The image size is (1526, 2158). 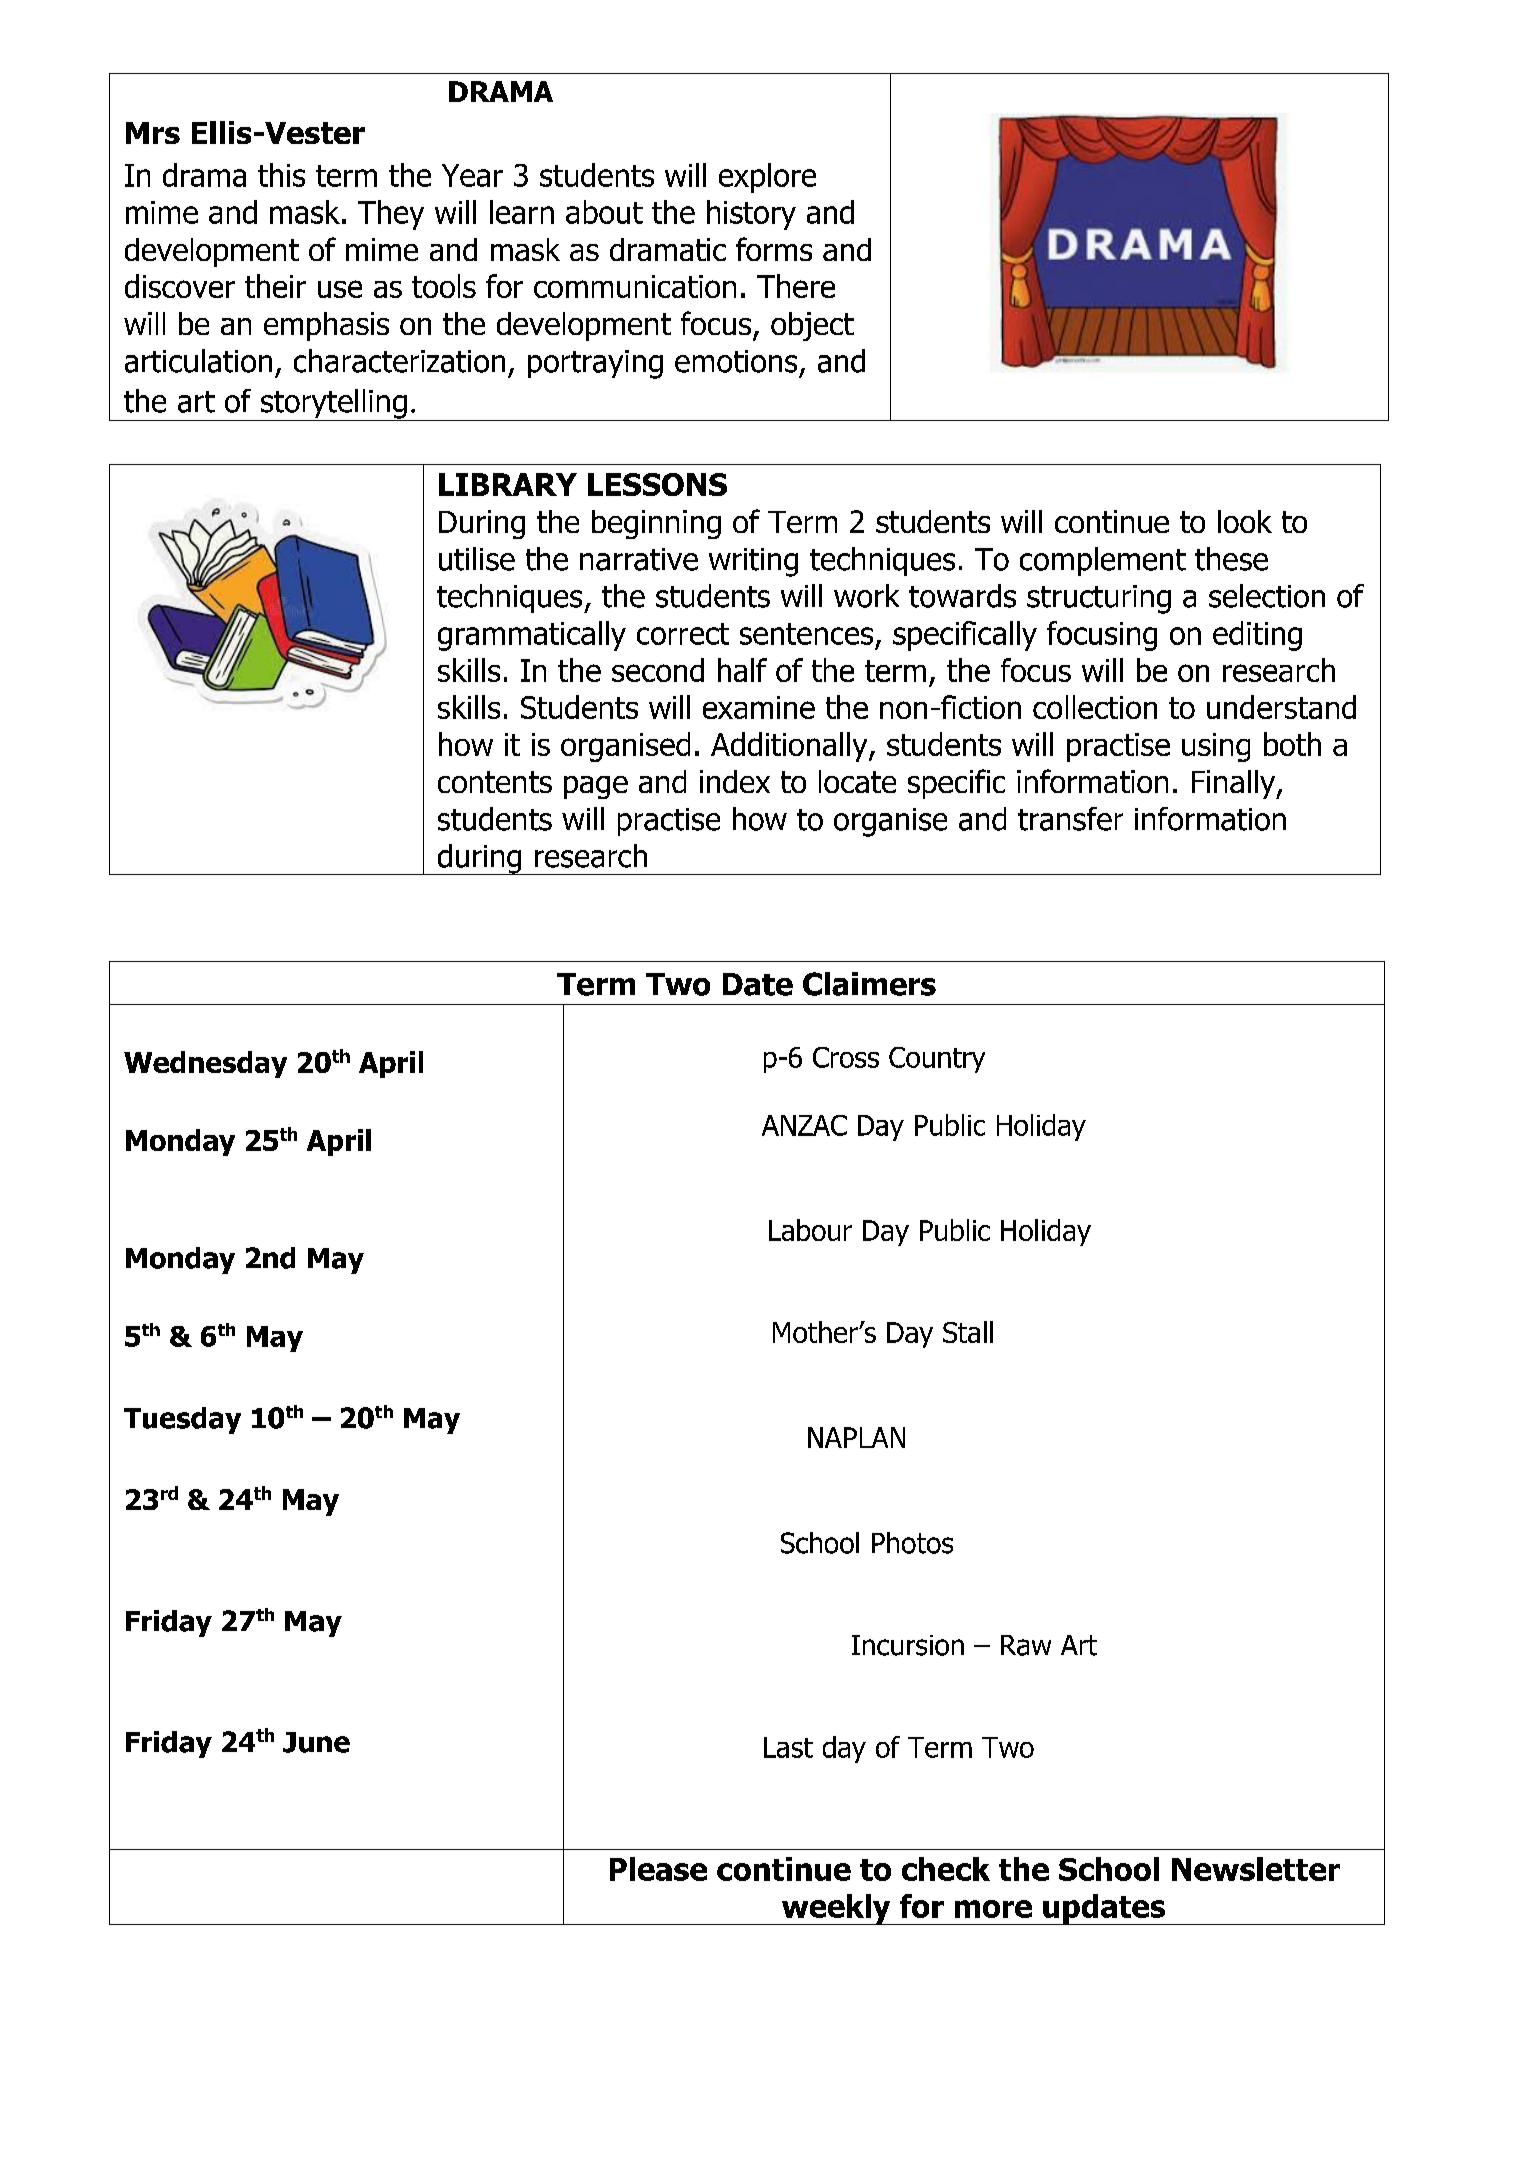 What do you see at coordinates (316, 1742) in the screenshot?
I see `June` at bounding box center [316, 1742].
